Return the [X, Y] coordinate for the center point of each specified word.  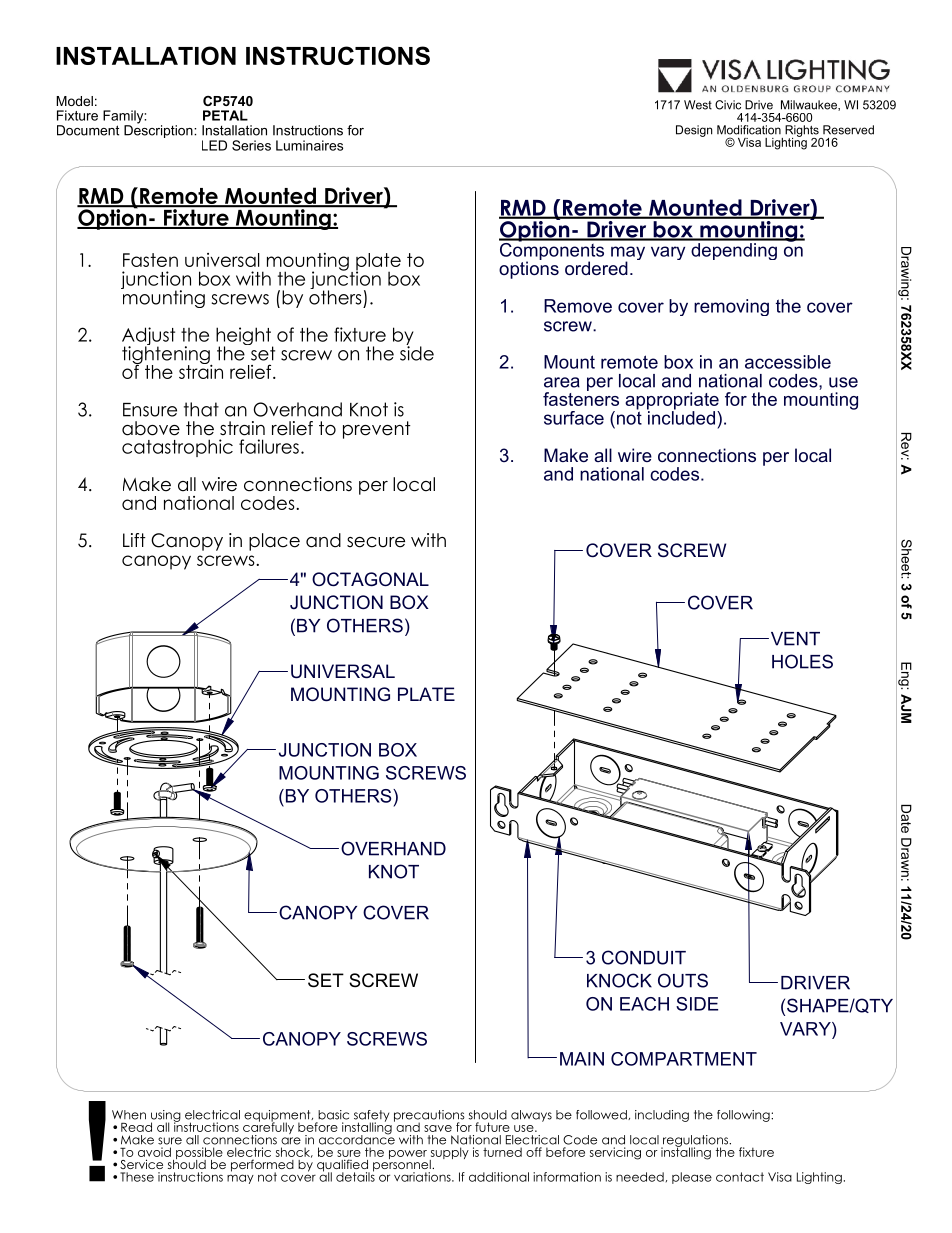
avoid [154, 1152]
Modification [749, 130]
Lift [134, 540]
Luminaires [309, 145]
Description [159, 130]
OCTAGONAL [370, 579]
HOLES [802, 661]
